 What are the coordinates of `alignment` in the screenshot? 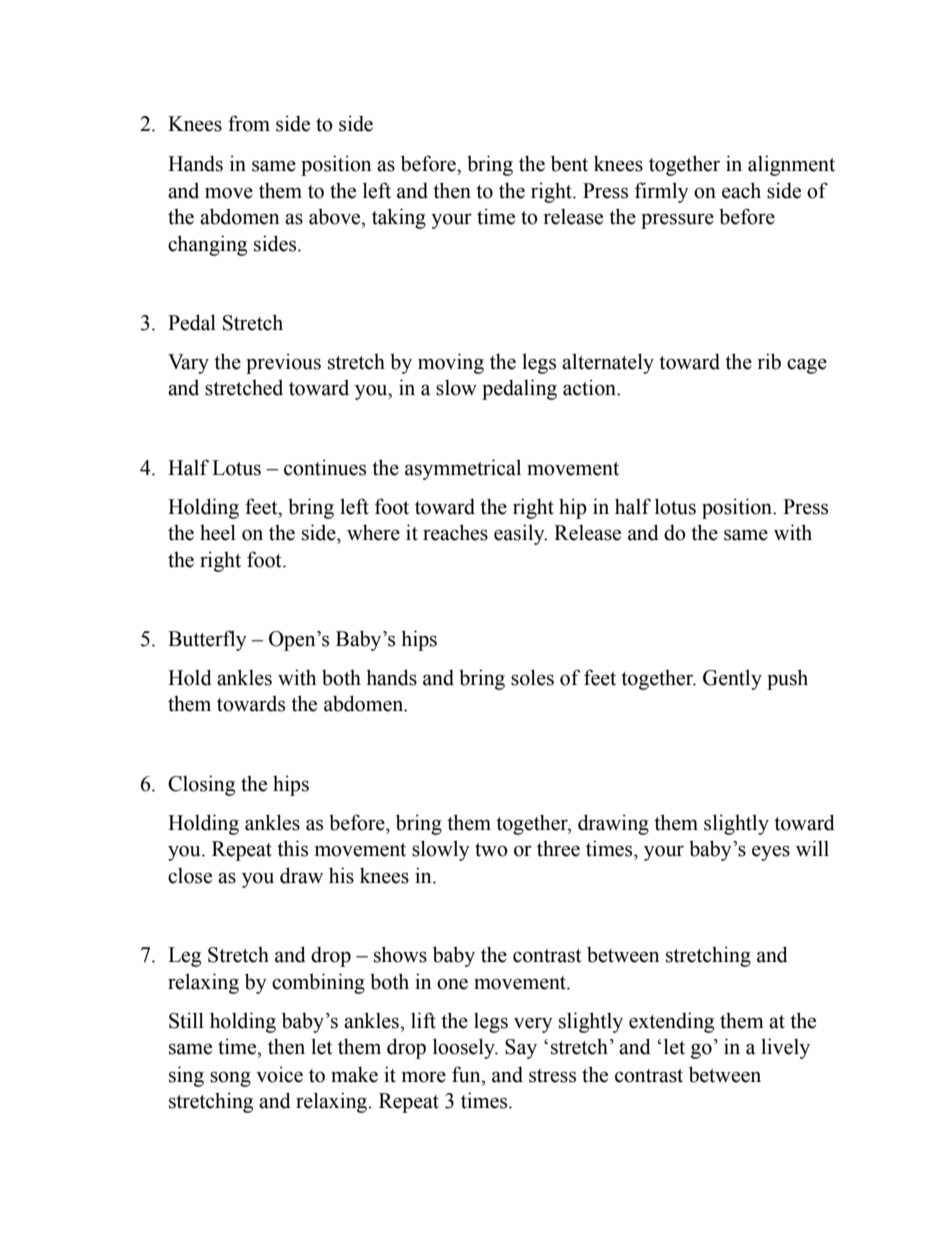 It's located at (791, 165).
